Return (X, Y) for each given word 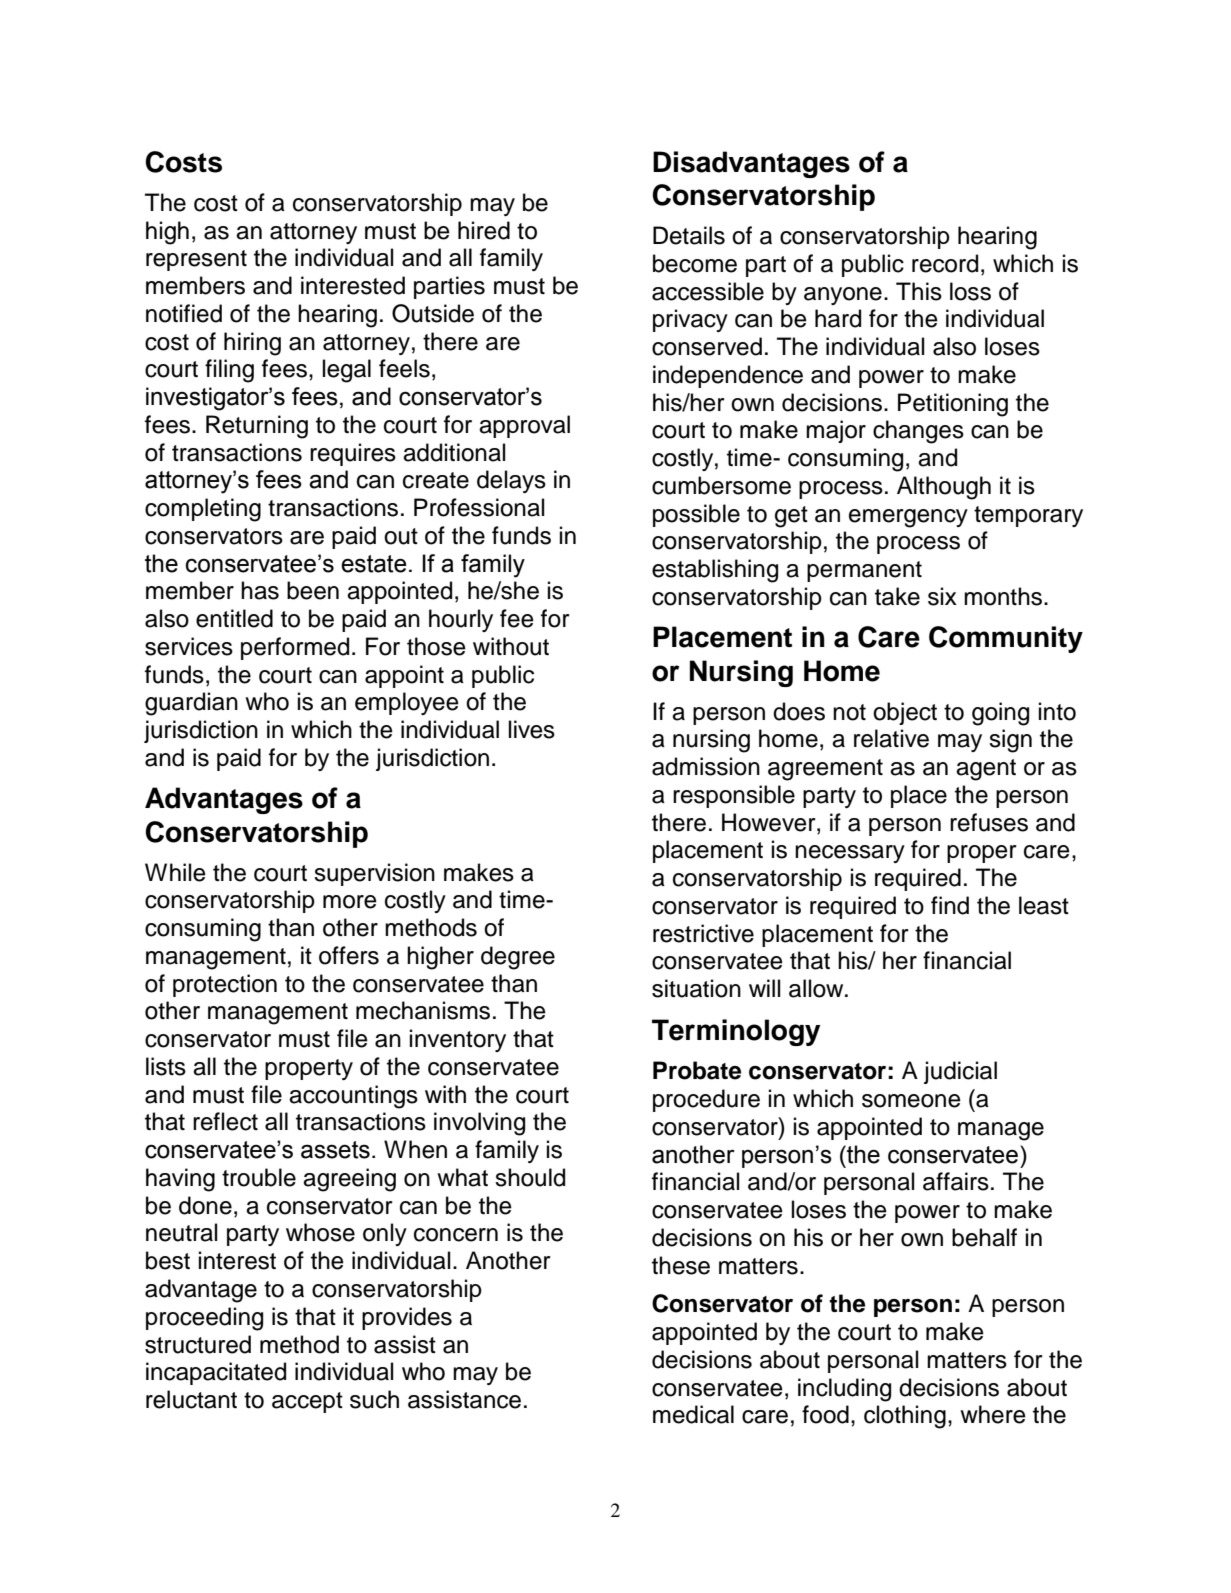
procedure (706, 1100)
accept (307, 1402)
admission (706, 766)
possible (696, 515)
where (993, 1414)
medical (693, 1414)
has (260, 590)
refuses (989, 822)
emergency (908, 518)
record (945, 263)
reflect (225, 1121)
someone (911, 1101)
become (695, 263)
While (175, 872)
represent (196, 260)
